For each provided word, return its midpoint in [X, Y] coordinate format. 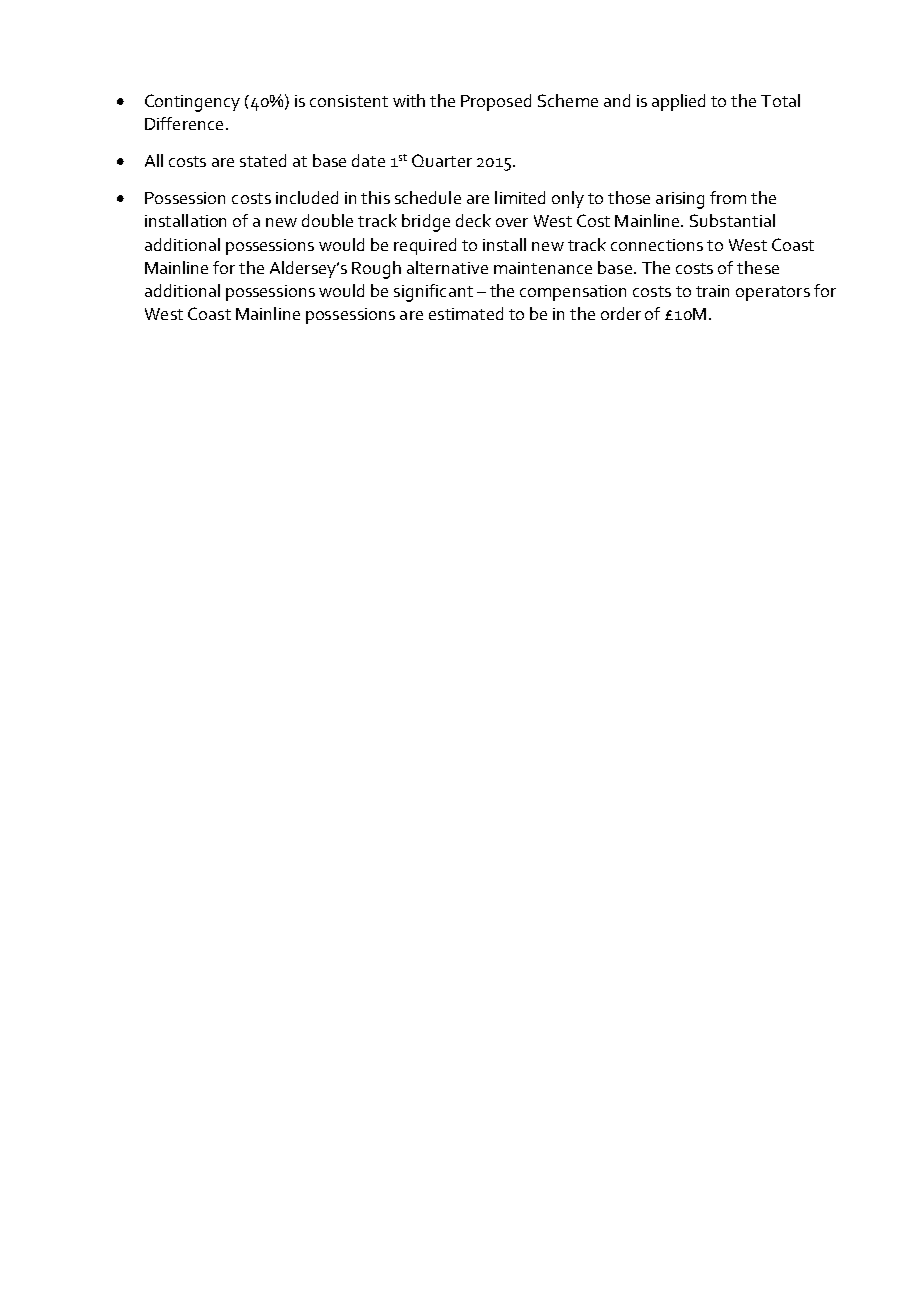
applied [678, 102]
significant [433, 293]
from [728, 197]
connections [657, 245]
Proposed [496, 102]
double [327, 220]
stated [263, 160]
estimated [466, 313]
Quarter [442, 160]
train [712, 291]
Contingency [192, 103]
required [425, 246]
